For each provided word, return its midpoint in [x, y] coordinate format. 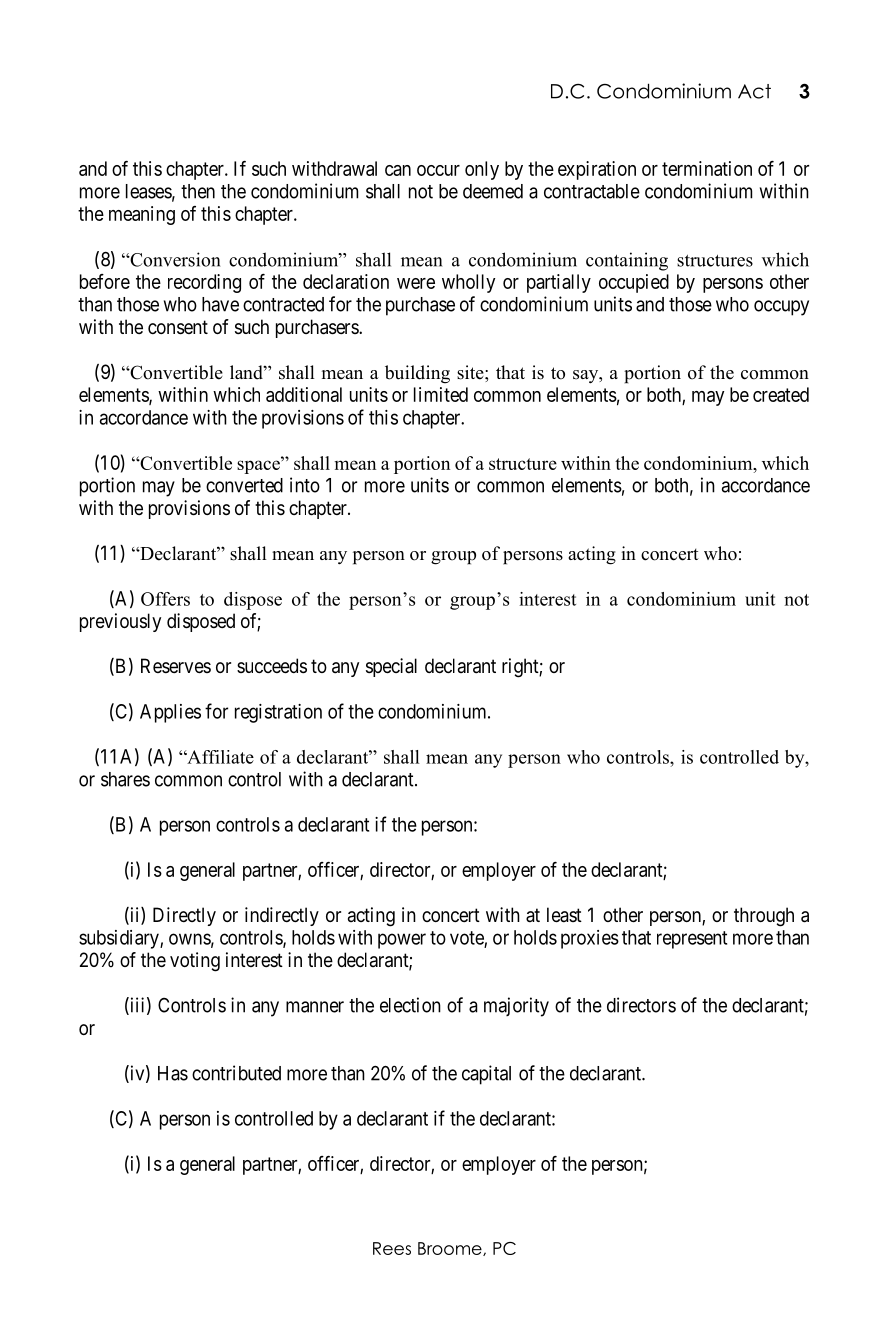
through [764, 917]
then [198, 191]
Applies [170, 713]
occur [438, 170]
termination [707, 168]
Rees [392, 1248]
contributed [236, 1073]
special [391, 667]
